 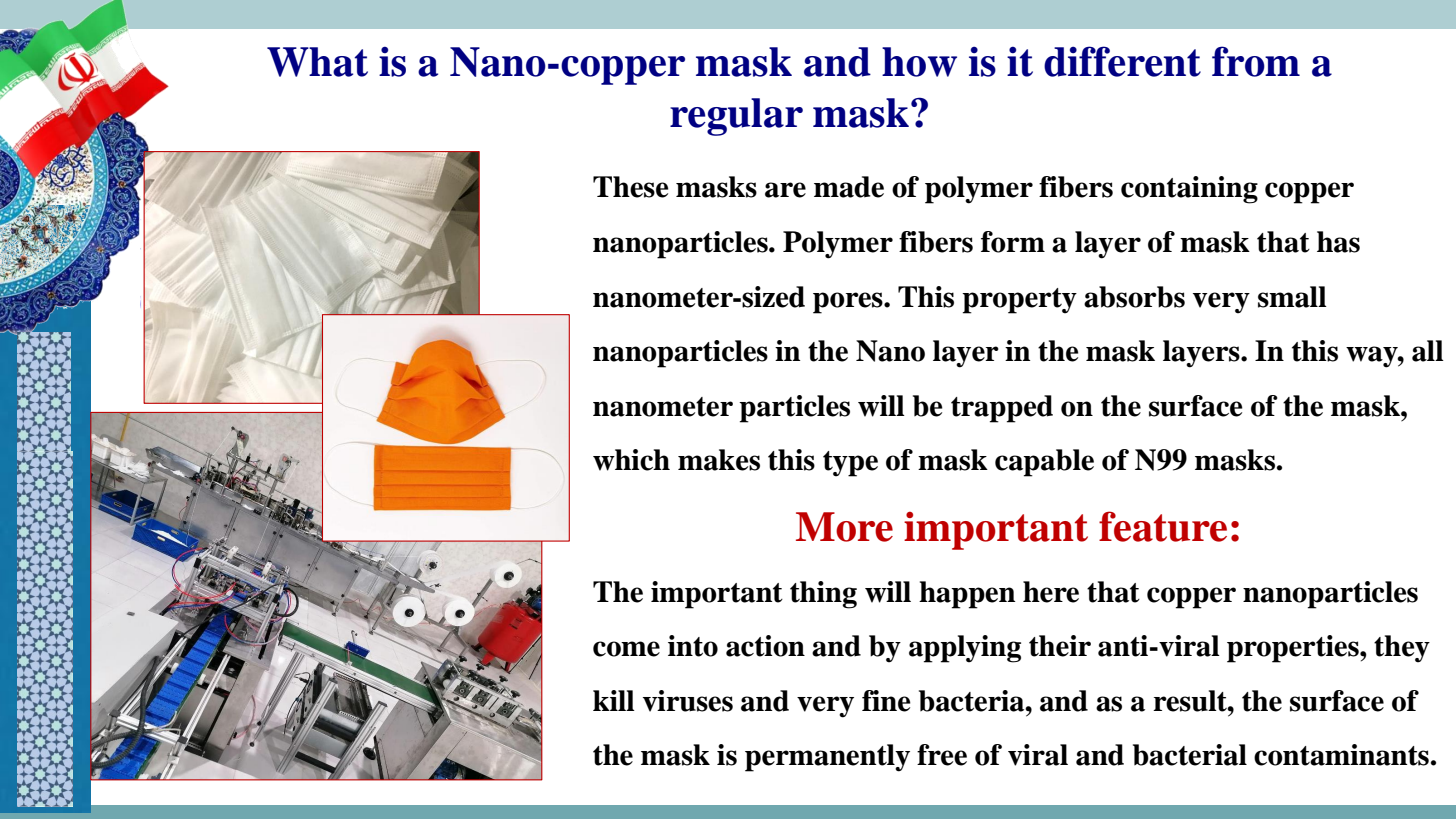 What do you see at coordinates (1002, 409) in the screenshot?
I see `trapped` at bounding box center [1002, 409].
